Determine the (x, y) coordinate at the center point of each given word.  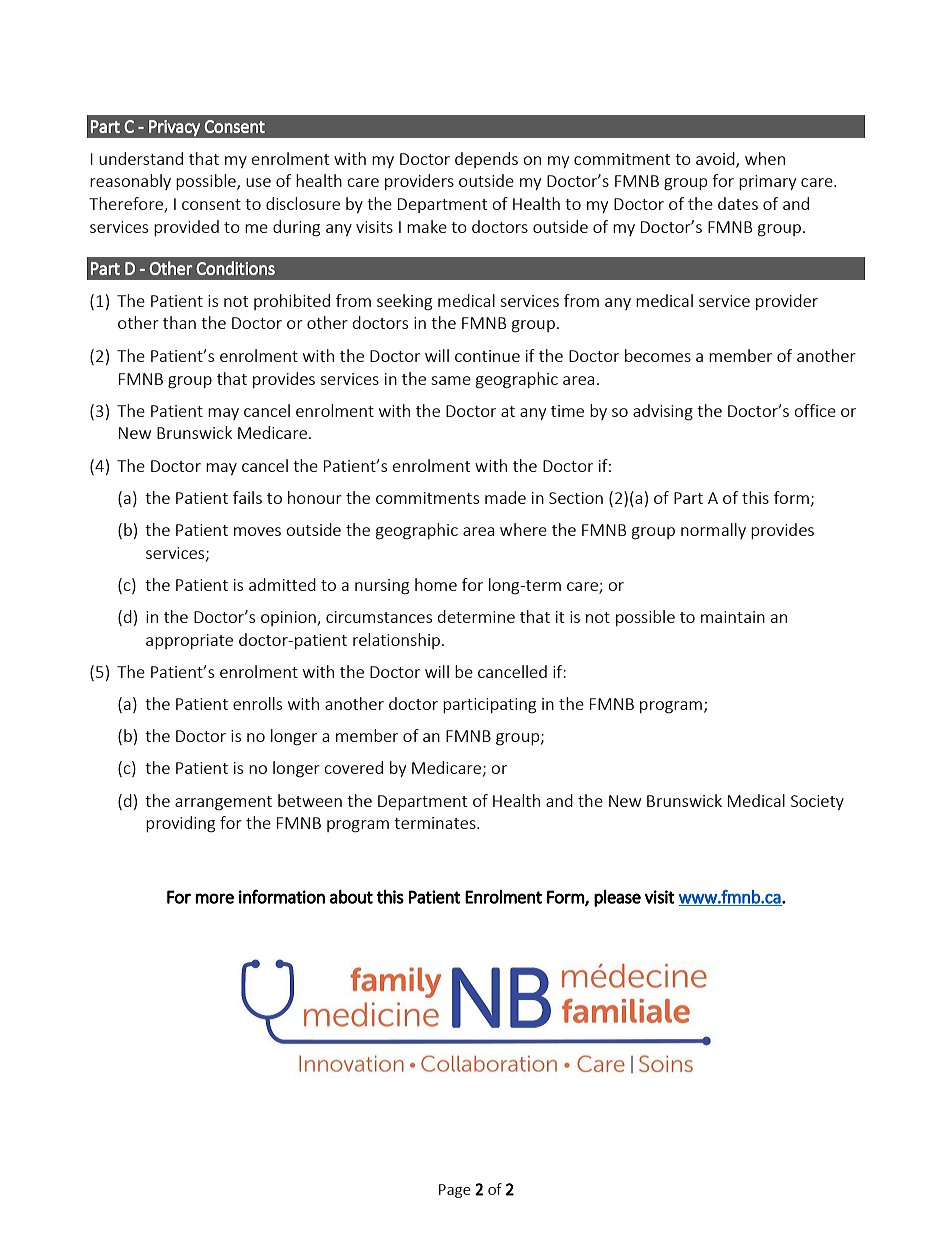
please (617, 898)
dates (738, 203)
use (258, 182)
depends (486, 160)
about (351, 896)
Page (455, 1191)
